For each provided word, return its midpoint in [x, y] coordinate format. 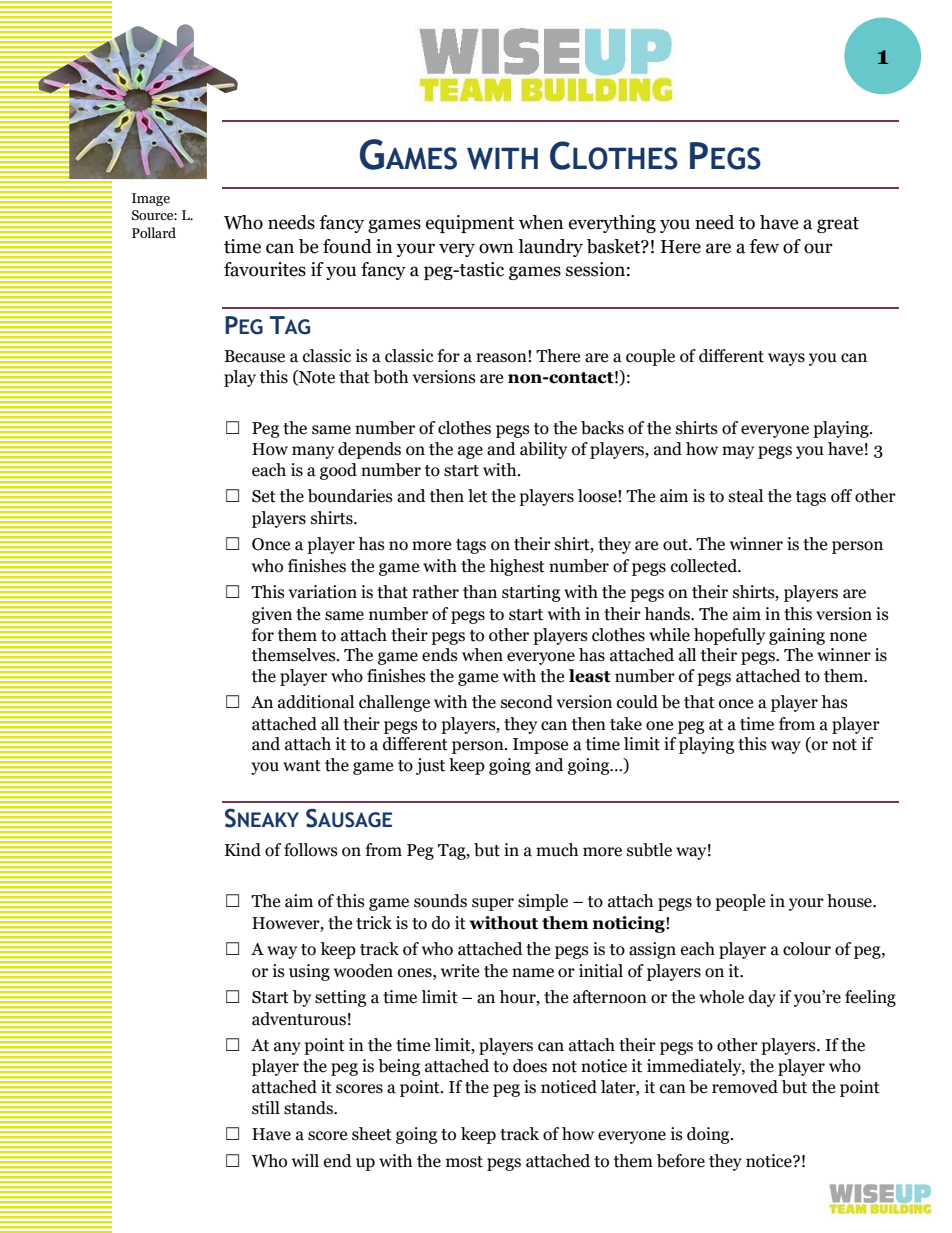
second [527, 702]
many [313, 452]
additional [316, 702]
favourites [265, 269]
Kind [243, 850]
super [493, 904]
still [266, 1108]
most [464, 1162]
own [496, 248]
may [738, 452]
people [740, 902]
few [764, 246]
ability [543, 450]
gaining [797, 636]
